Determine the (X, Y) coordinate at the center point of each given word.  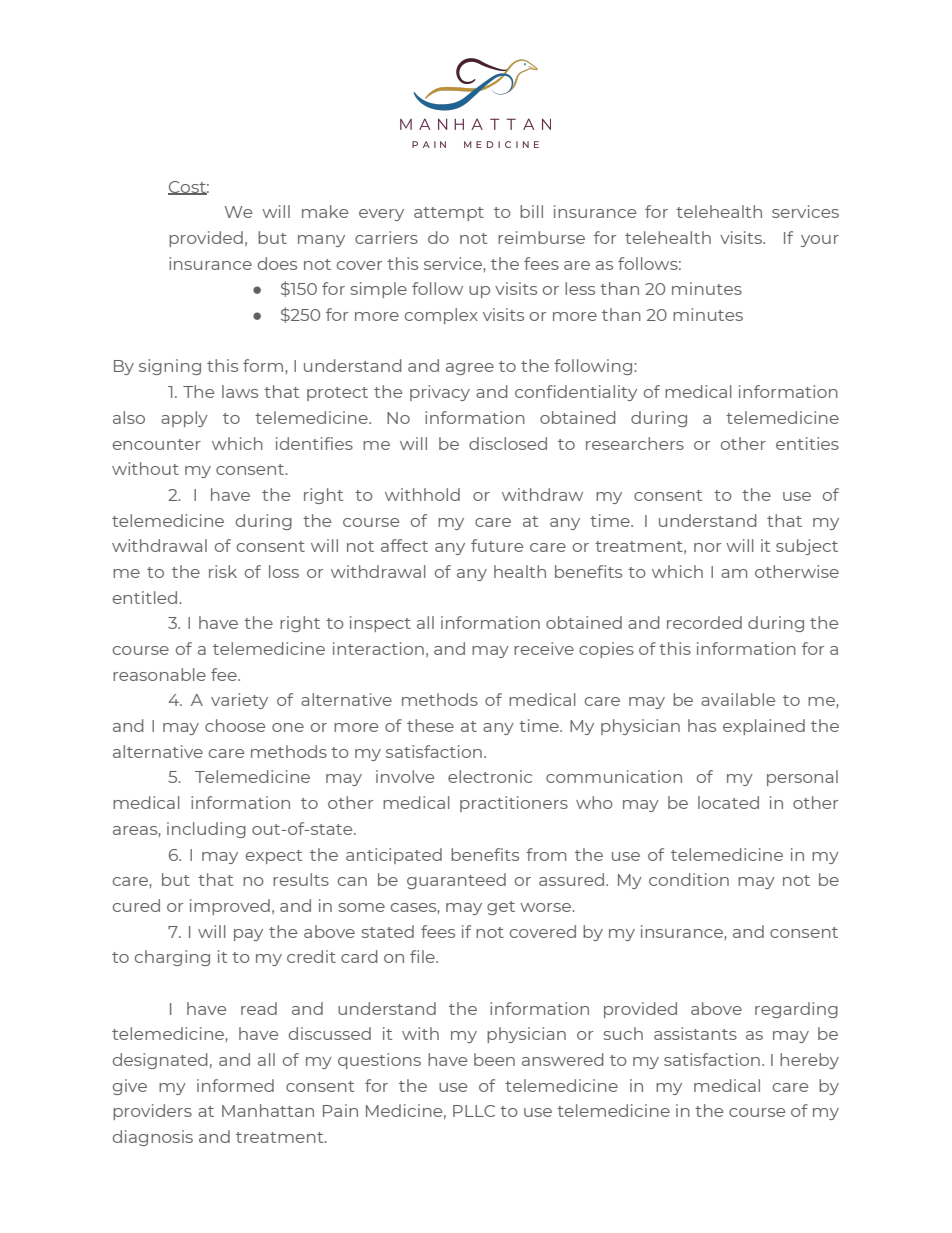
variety (239, 701)
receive (544, 648)
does (277, 263)
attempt (449, 214)
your (820, 241)
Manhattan (268, 1110)
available (738, 699)
